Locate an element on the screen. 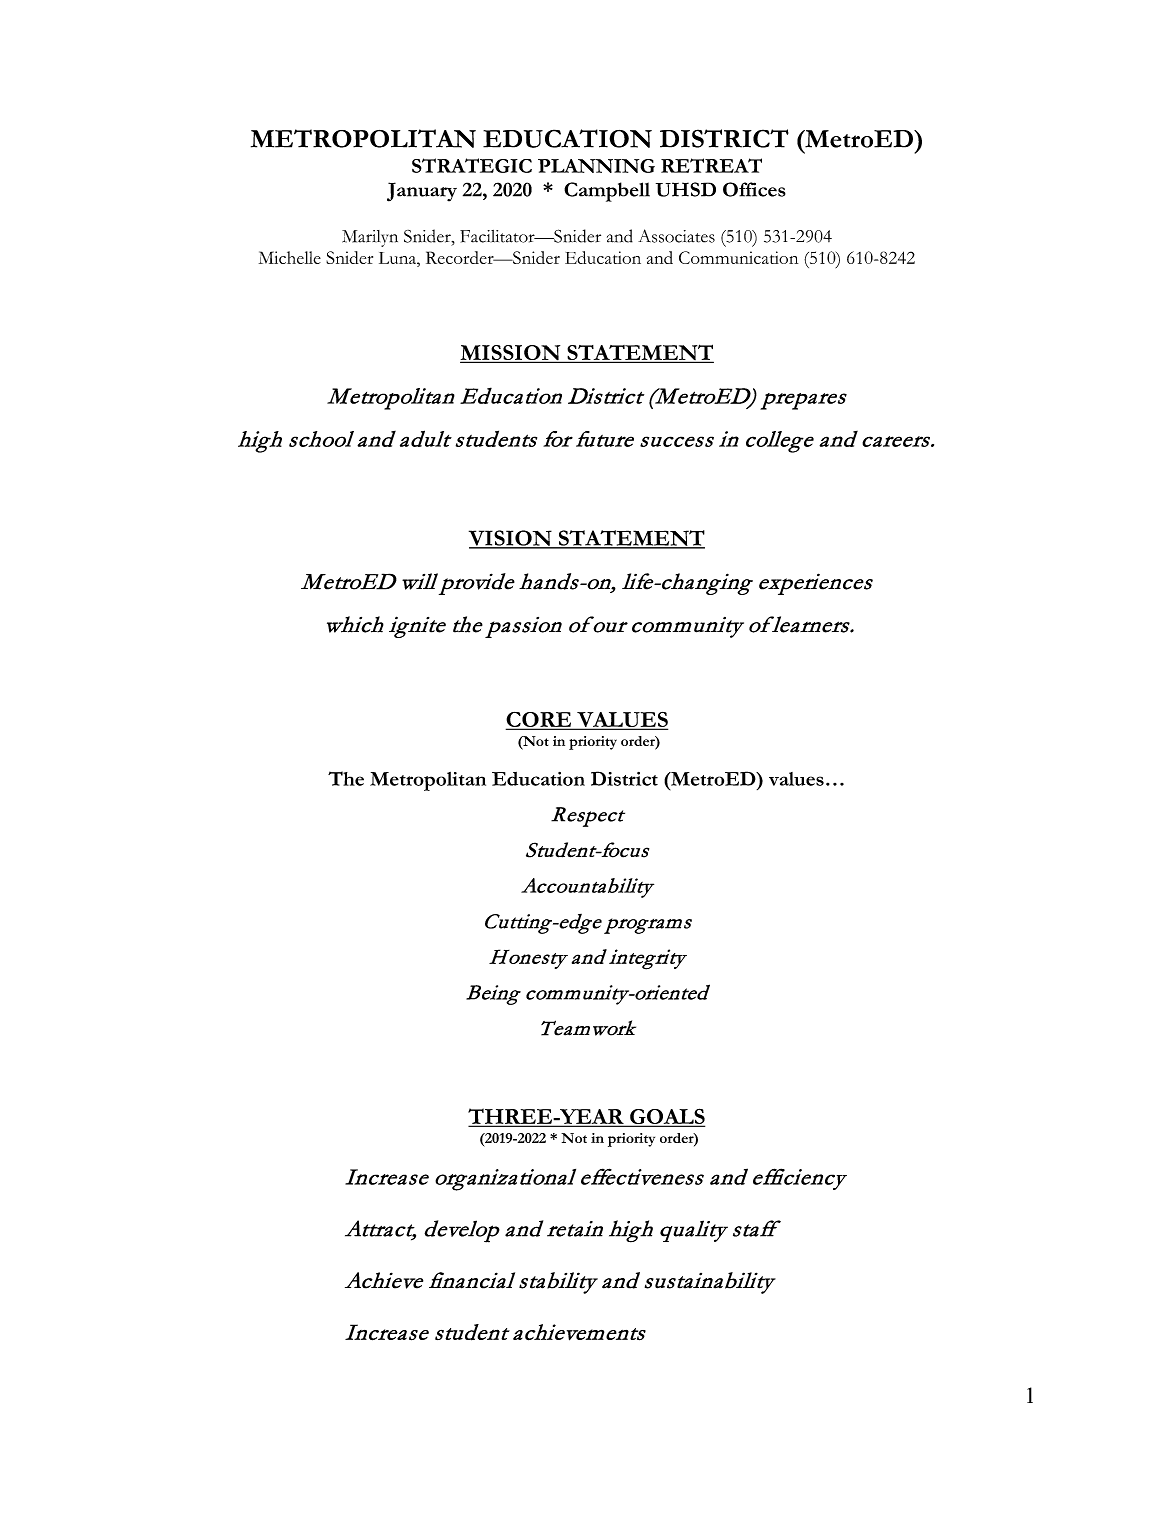  STRATEGIC is located at coordinates (472, 165).
